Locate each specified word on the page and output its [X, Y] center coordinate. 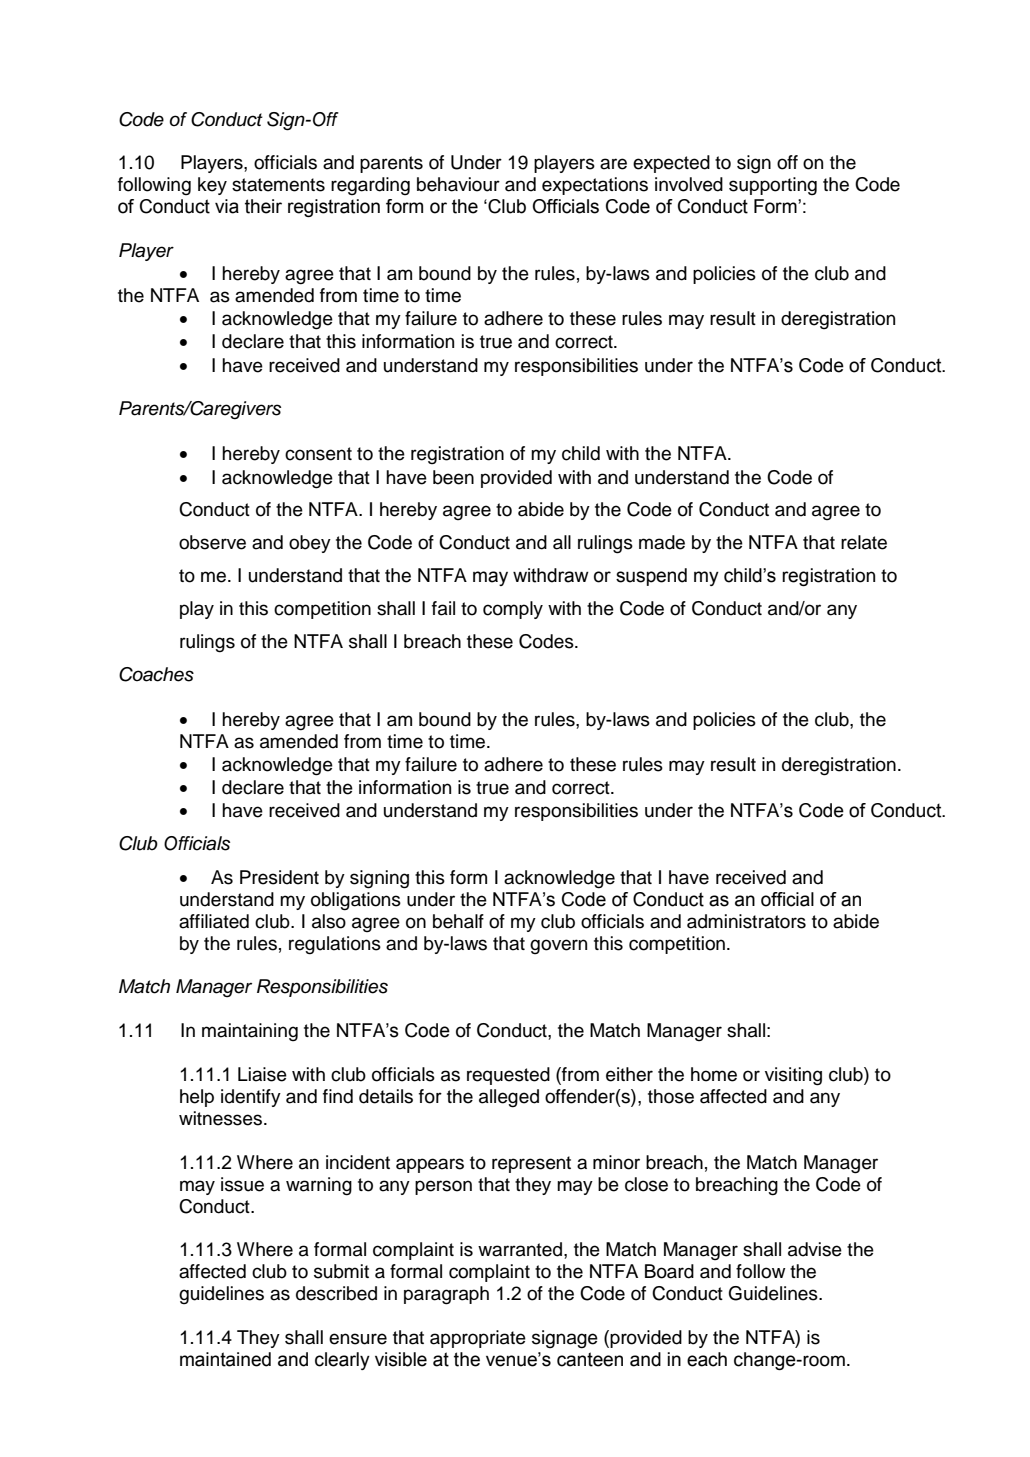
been [453, 477]
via [227, 206]
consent [318, 454]
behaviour [458, 184]
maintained [225, 1359]
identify [251, 1098]
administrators [746, 921]
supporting [773, 186]
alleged [509, 1098]
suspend [651, 577]
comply [513, 610]
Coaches [156, 674]
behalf [458, 921]
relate [864, 542]
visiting [793, 1076]
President [279, 877]
